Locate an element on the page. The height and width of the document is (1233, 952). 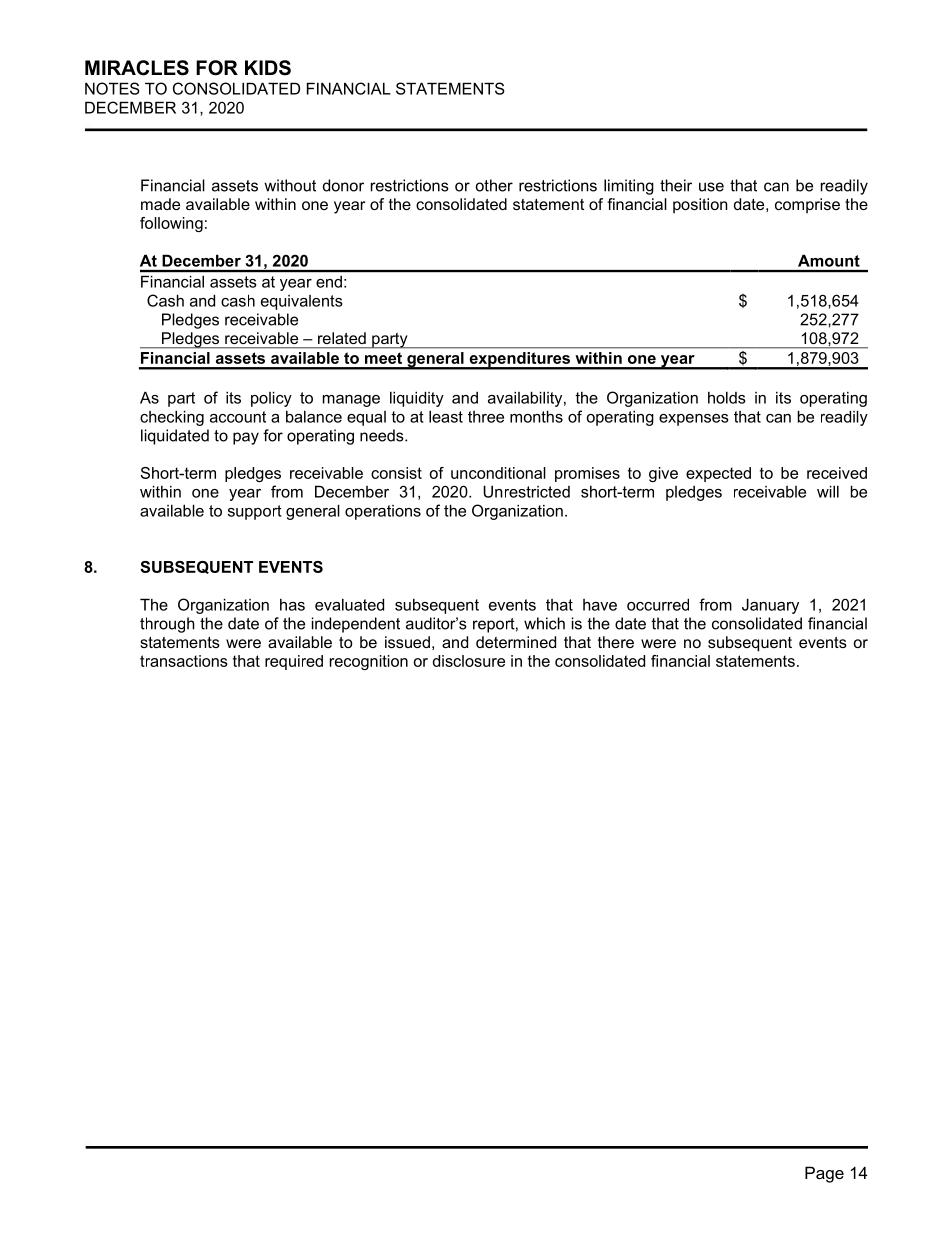
there is located at coordinates (616, 642).
